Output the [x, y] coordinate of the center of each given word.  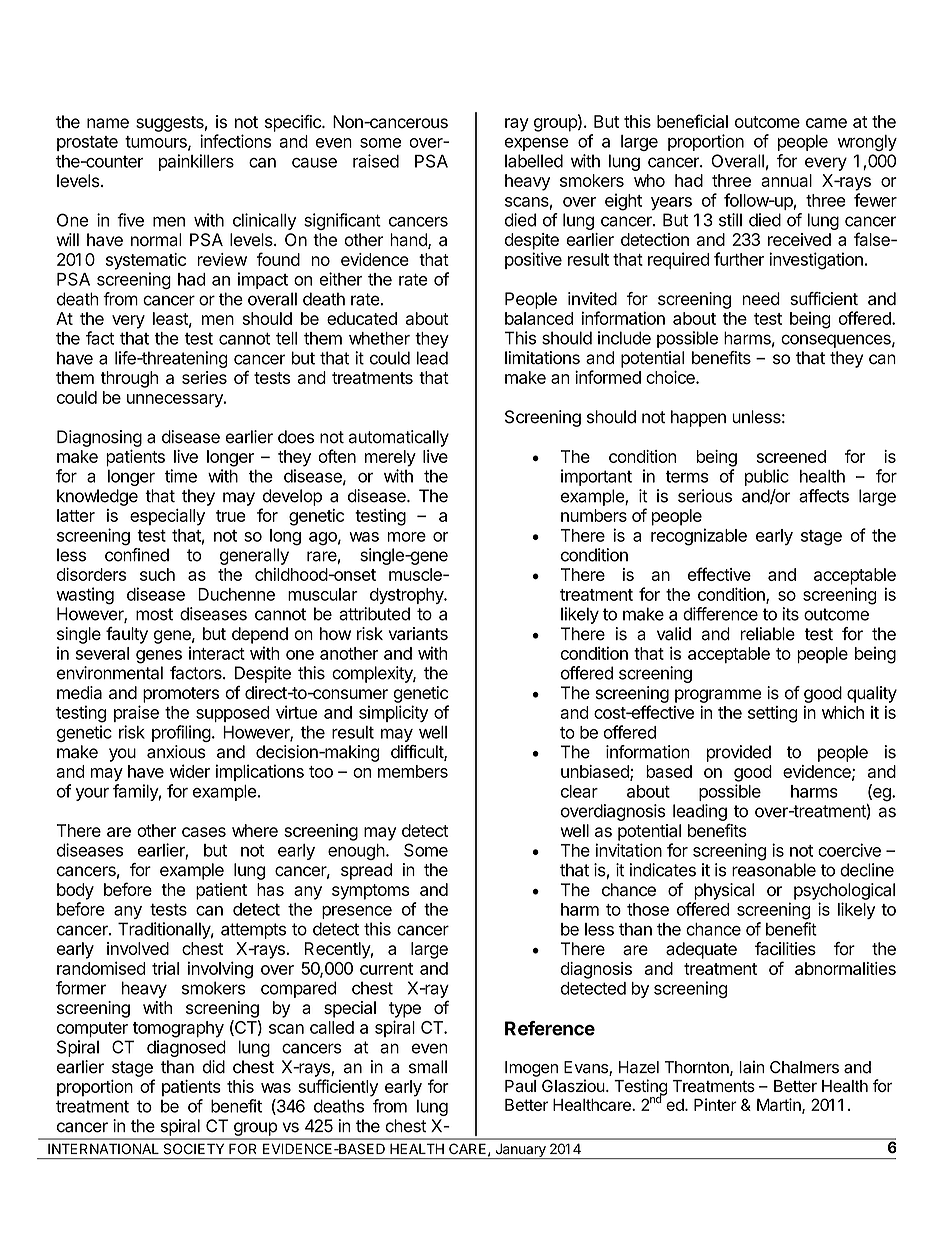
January [520, 1151]
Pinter [715, 1104]
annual [786, 180]
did [213, 1067]
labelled [534, 161]
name [108, 123]
